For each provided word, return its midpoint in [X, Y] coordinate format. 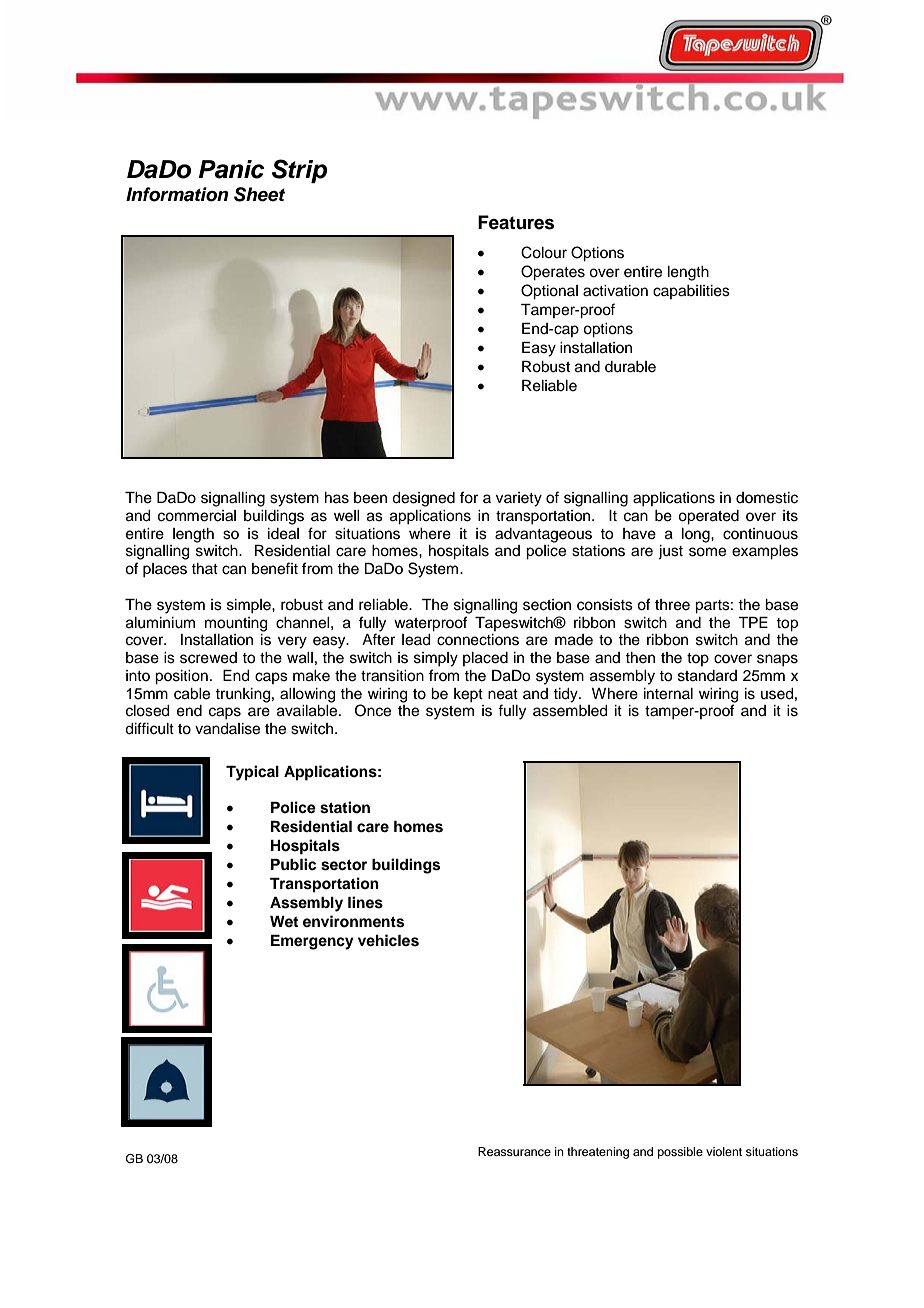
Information [177, 194]
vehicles [388, 940]
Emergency [312, 942]
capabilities [691, 292]
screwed [208, 658]
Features [516, 222]
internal [668, 694]
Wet [284, 921]
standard [707, 676]
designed [423, 499]
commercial [197, 516]
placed [485, 659]
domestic [767, 498]
